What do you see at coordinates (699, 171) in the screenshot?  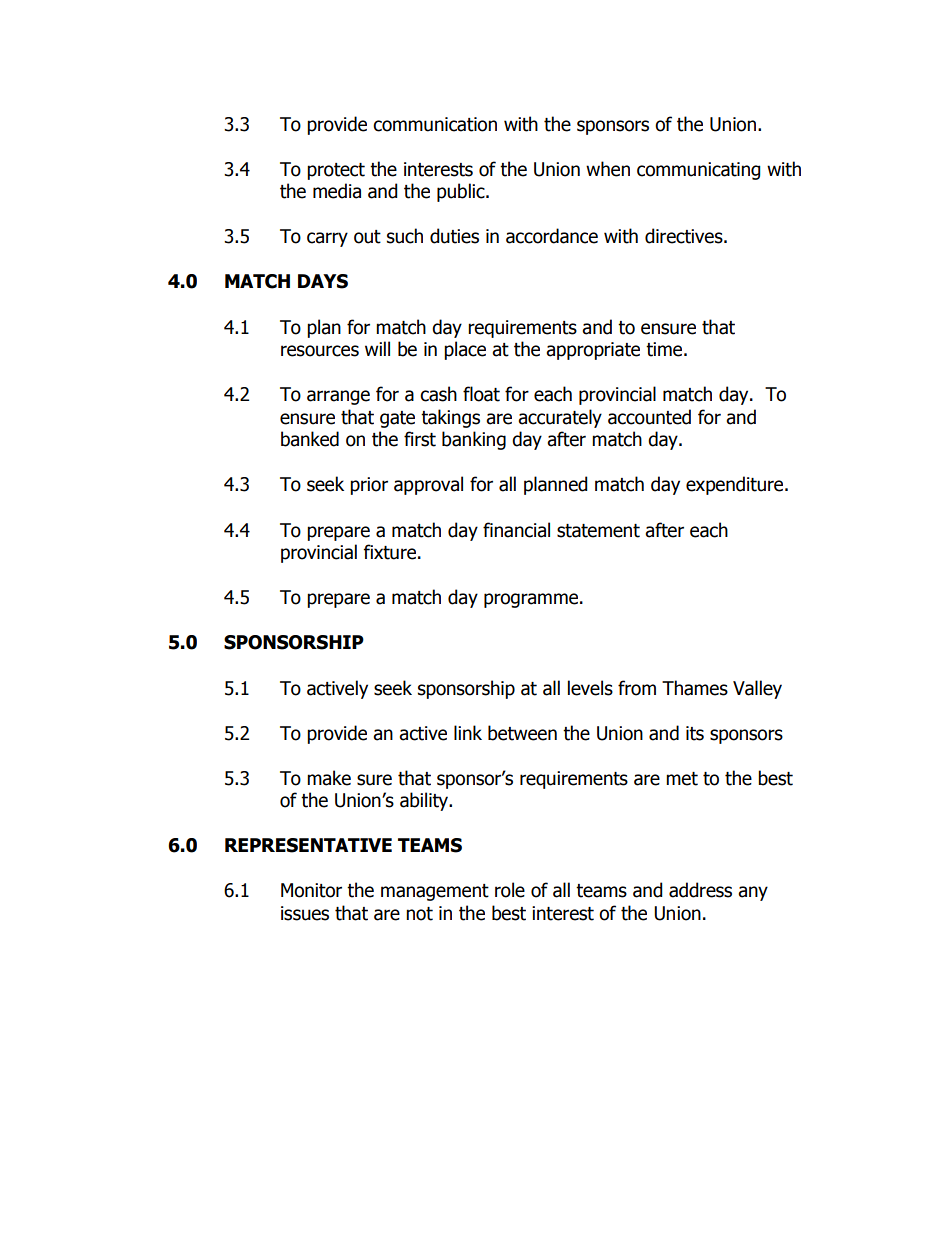 I see `communicating` at bounding box center [699, 171].
